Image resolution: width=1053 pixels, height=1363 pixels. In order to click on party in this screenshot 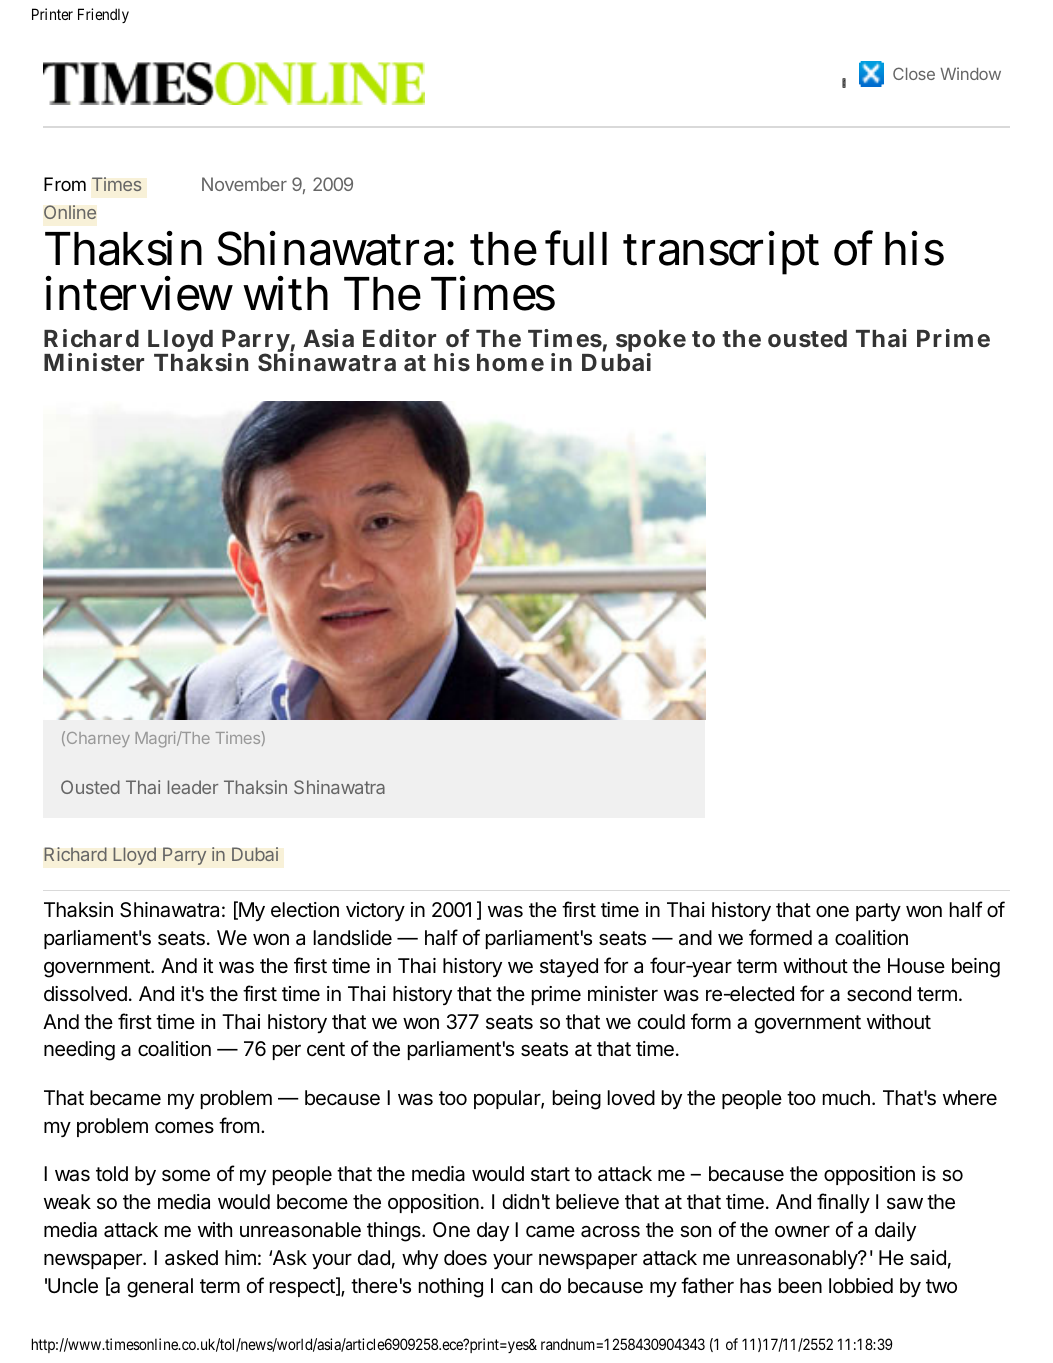, I will do `click(878, 912)`.
